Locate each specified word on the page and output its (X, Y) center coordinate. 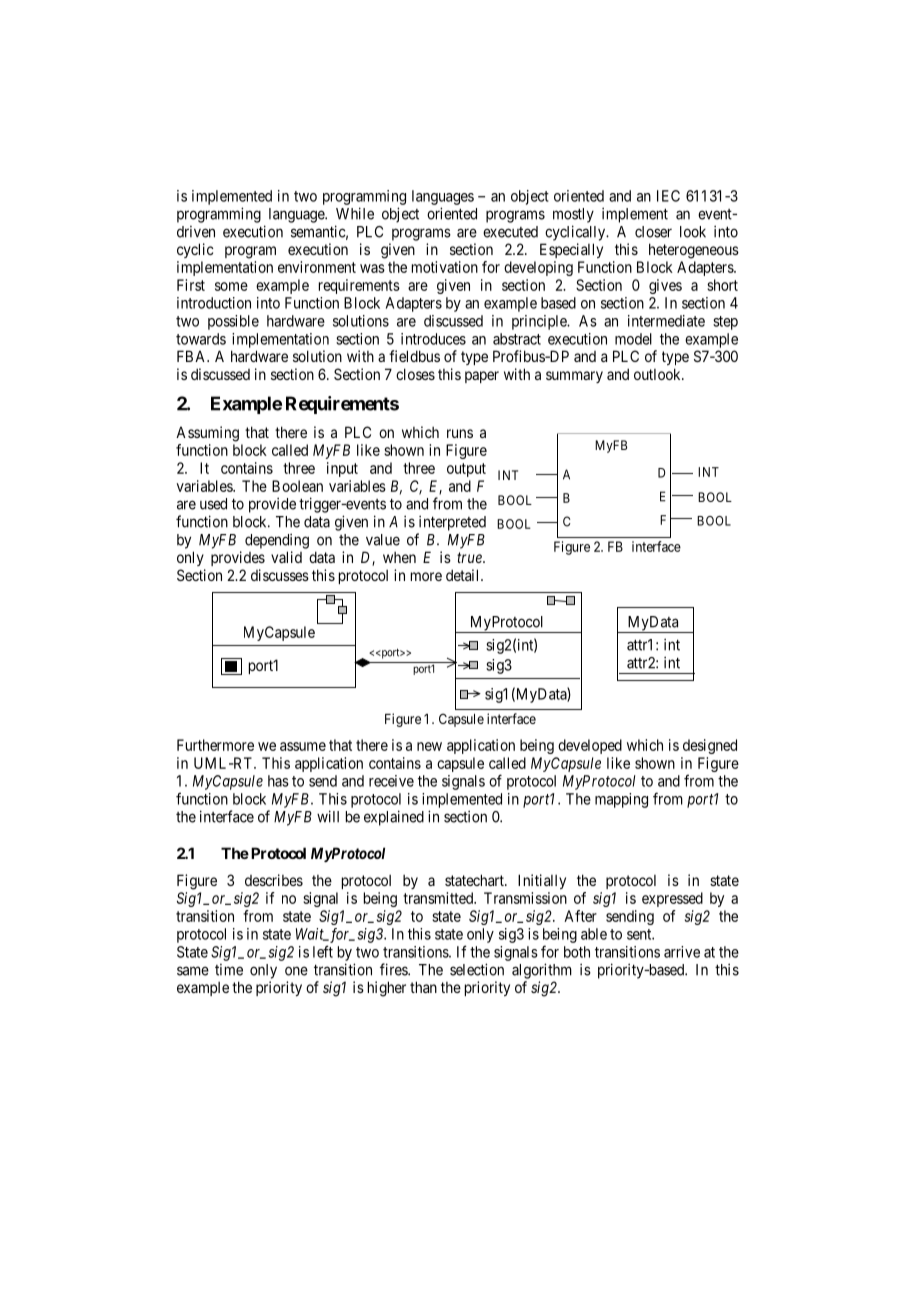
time (229, 970)
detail (464, 575)
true (470, 557)
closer (653, 232)
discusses (280, 575)
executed (510, 232)
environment (317, 267)
